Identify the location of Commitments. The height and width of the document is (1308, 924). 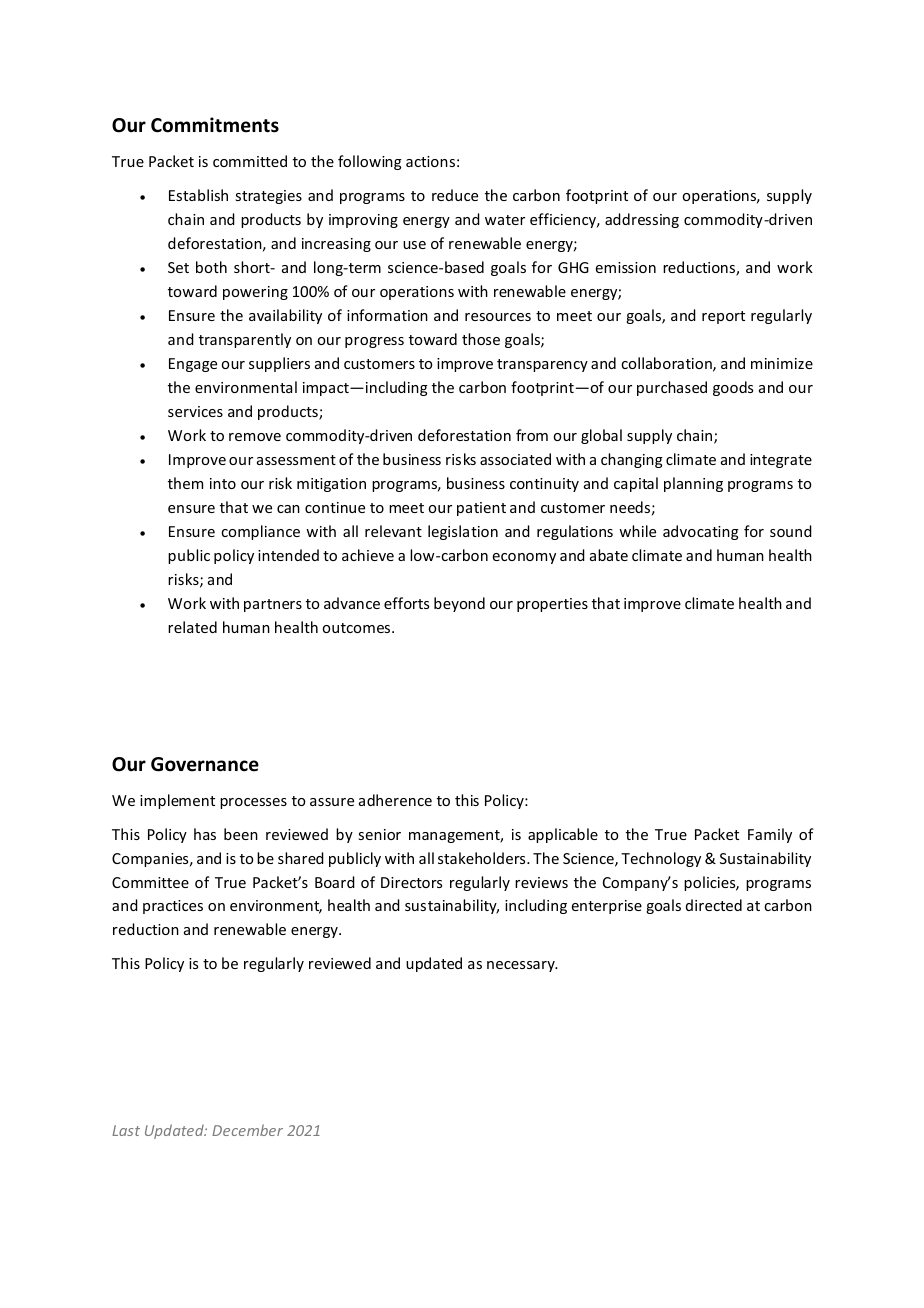
(215, 125).
